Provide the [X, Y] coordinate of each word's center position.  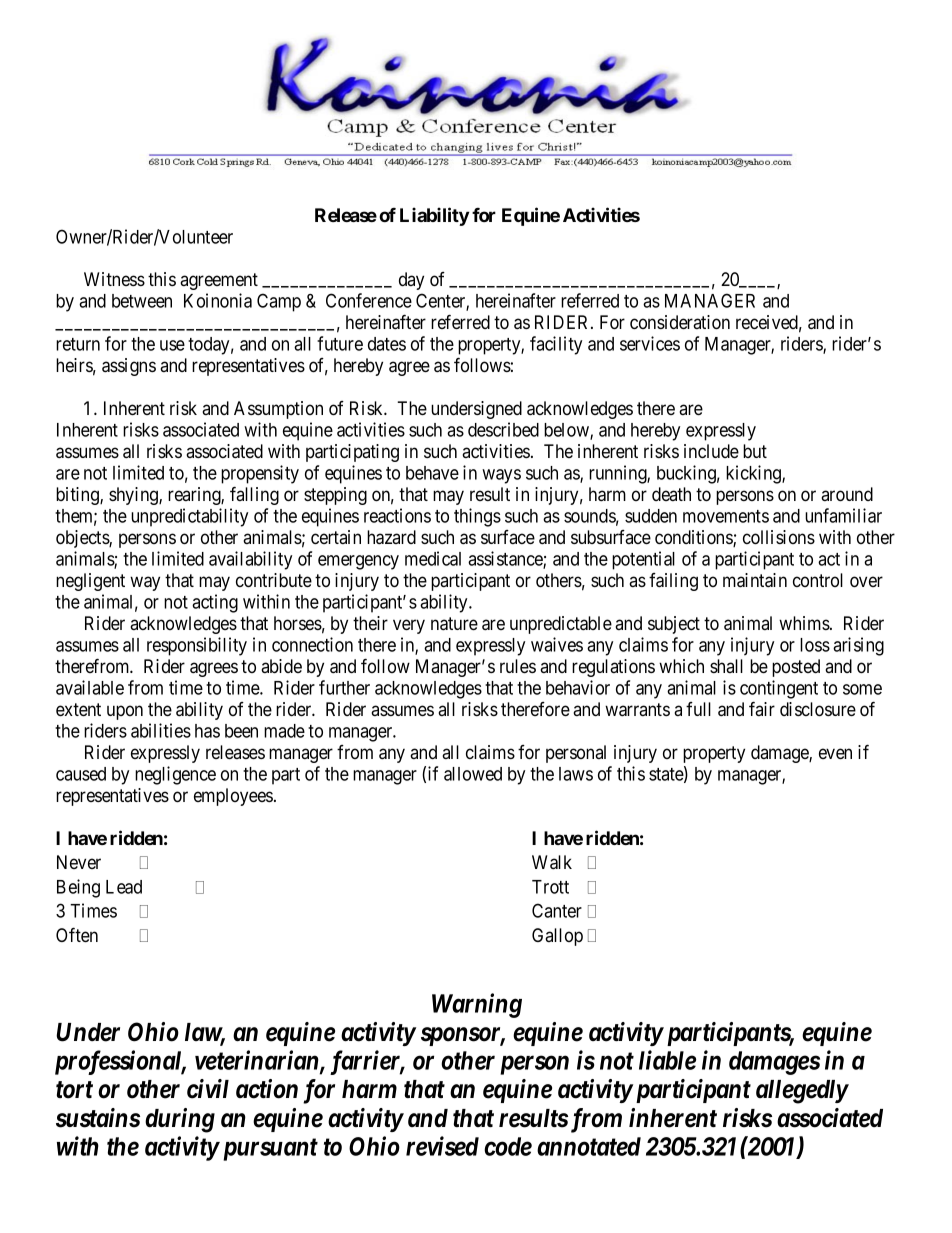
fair [762, 708]
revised [442, 1146]
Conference [369, 300]
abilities [161, 730]
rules [518, 666]
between [142, 301]
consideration [680, 322]
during [180, 1120]
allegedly [802, 1092]
